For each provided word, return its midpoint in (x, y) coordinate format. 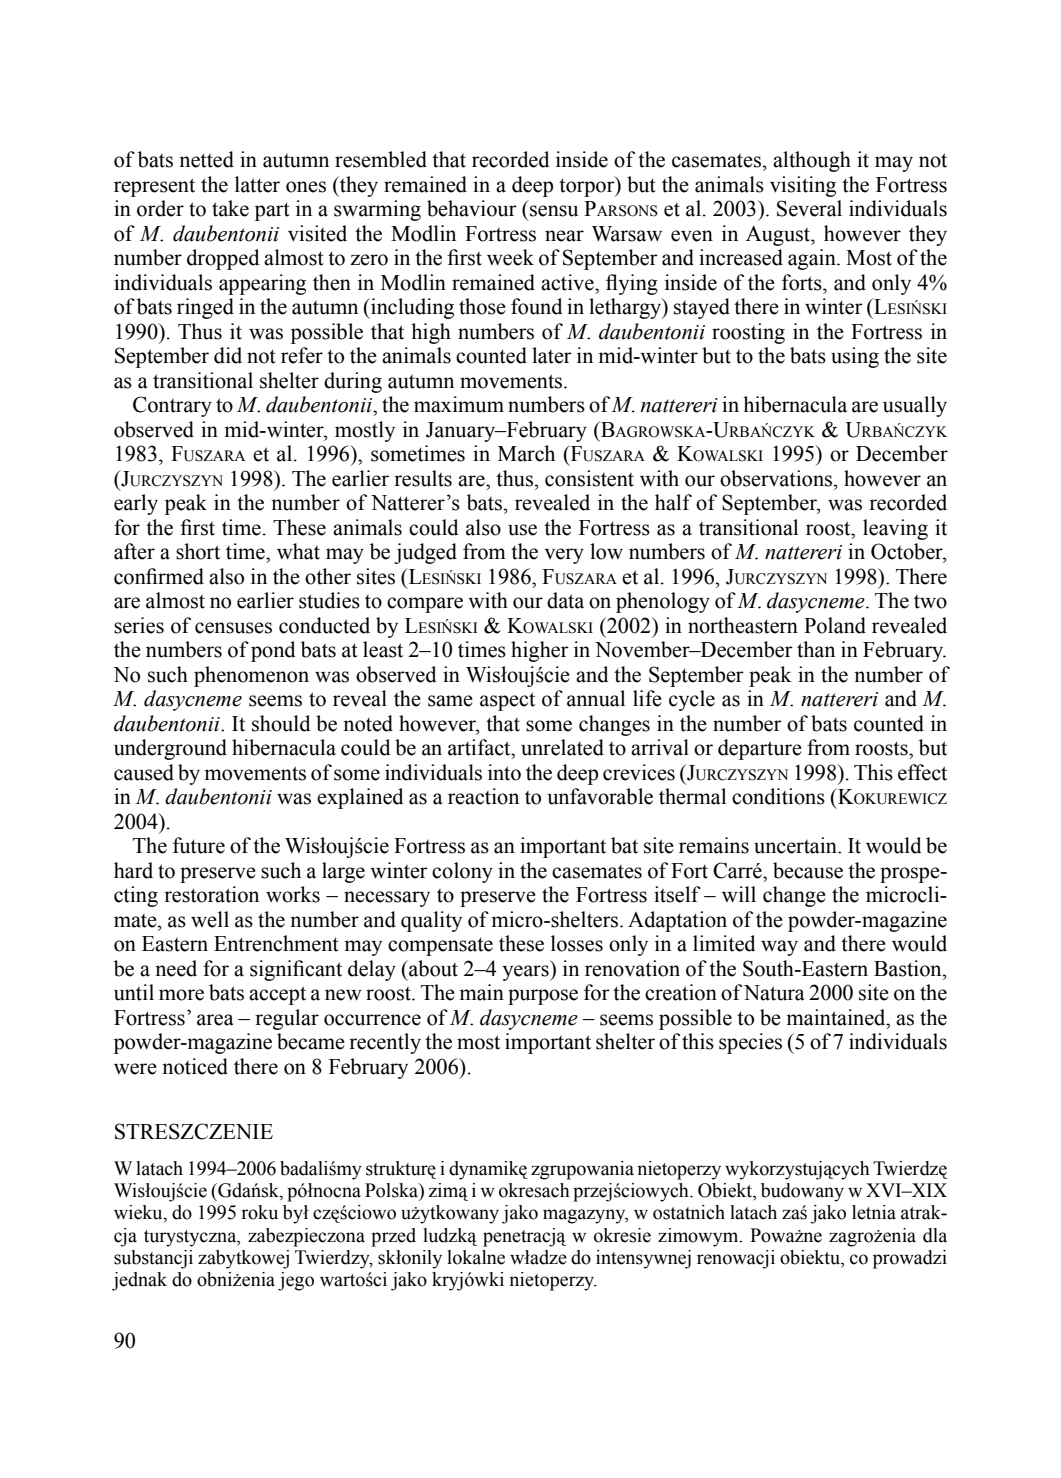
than (816, 649)
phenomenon (251, 676)
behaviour (472, 208)
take (230, 208)
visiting (803, 186)
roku (259, 1212)
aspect (507, 701)
